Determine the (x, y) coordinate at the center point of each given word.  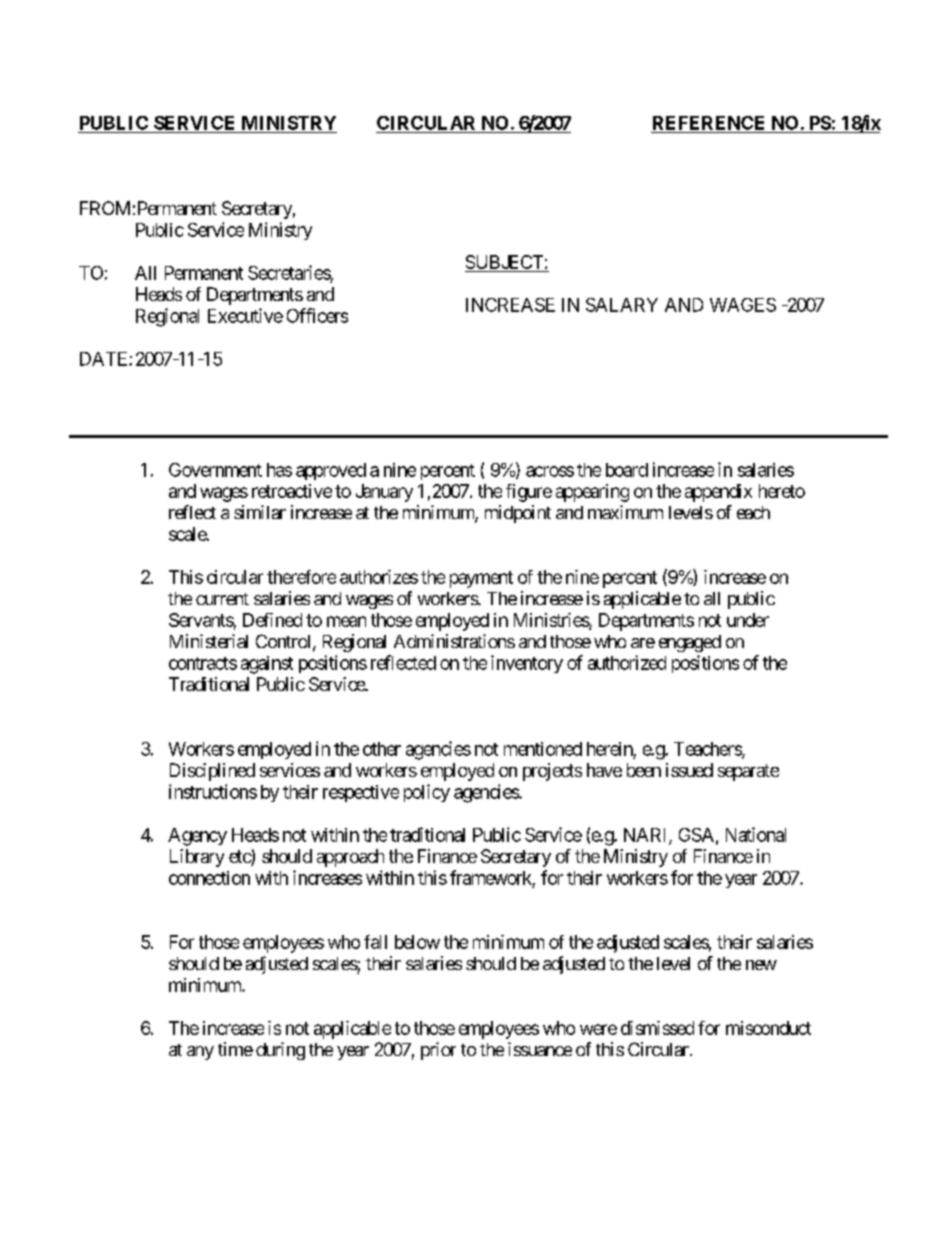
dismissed (657, 1028)
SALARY (622, 305)
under (748, 620)
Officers (317, 315)
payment (481, 579)
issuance (540, 1049)
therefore (301, 577)
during (280, 1051)
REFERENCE (708, 123)
